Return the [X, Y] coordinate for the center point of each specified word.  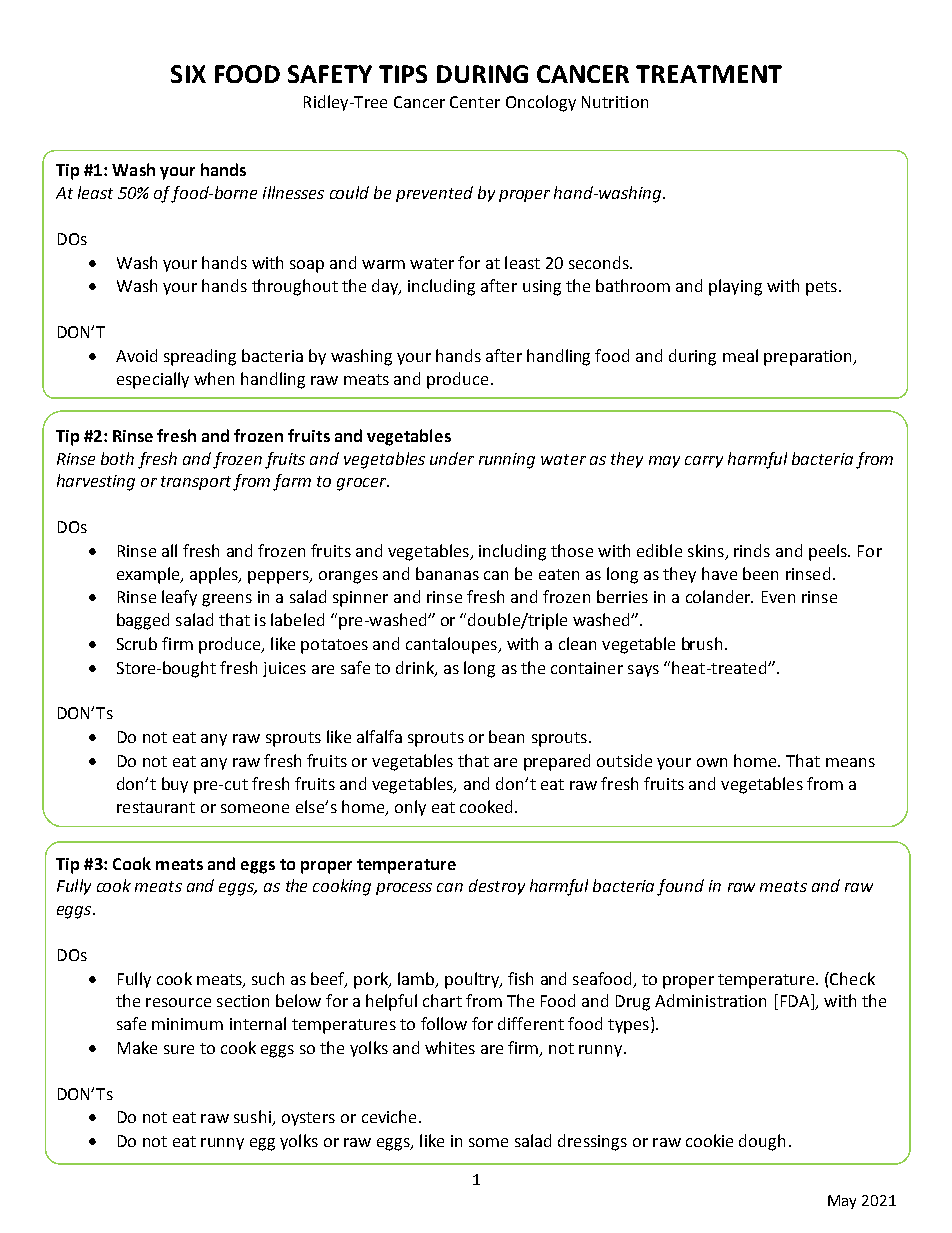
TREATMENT [709, 74]
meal [740, 355]
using [542, 288]
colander [719, 596]
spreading [200, 357]
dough [762, 1142]
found [680, 887]
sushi [253, 1118]
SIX [188, 74]
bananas [447, 573]
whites [450, 1047]
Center [475, 102]
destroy [497, 887]
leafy [179, 598]
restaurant [156, 807]
